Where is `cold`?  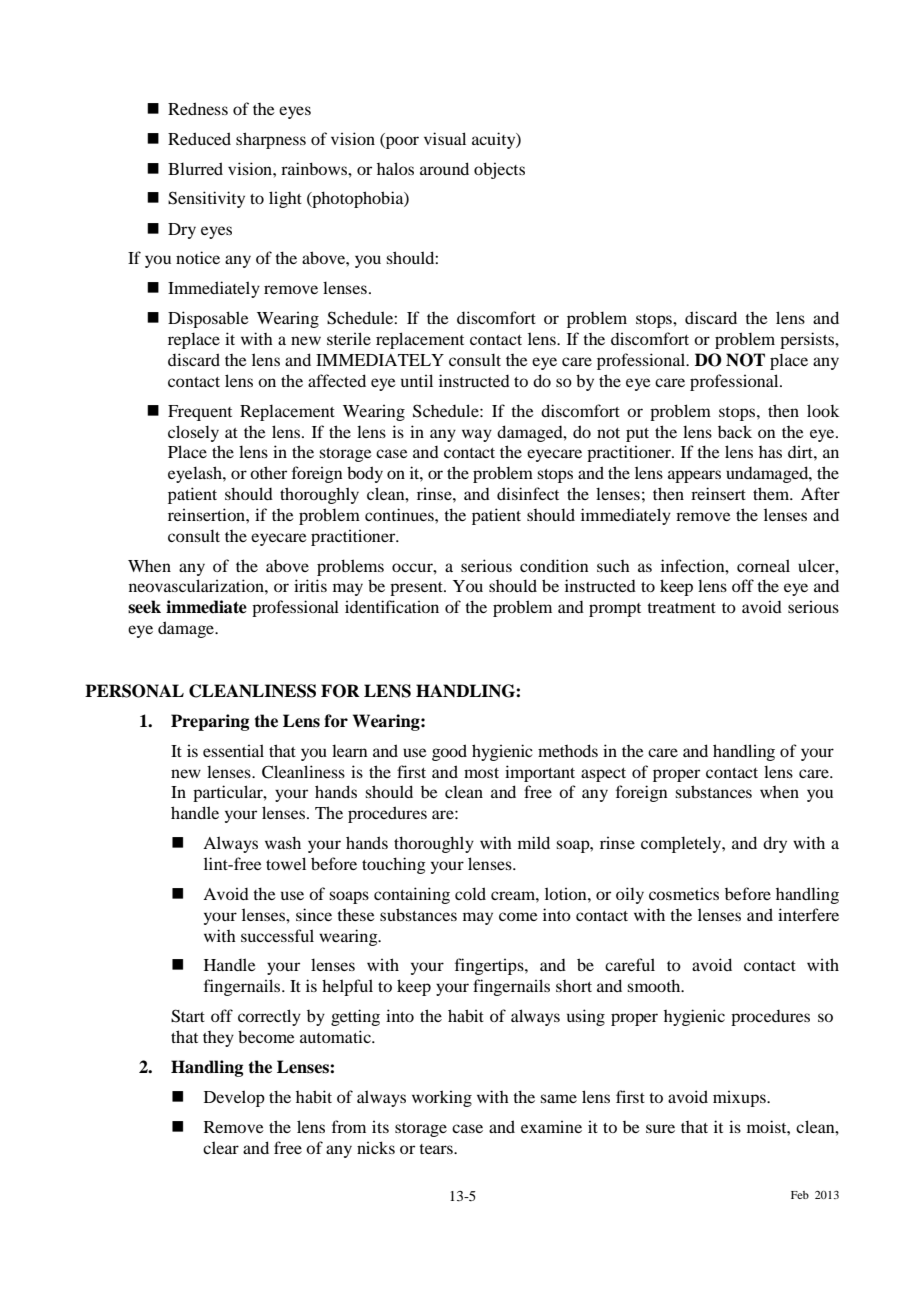
cold is located at coordinates (470, 893).
